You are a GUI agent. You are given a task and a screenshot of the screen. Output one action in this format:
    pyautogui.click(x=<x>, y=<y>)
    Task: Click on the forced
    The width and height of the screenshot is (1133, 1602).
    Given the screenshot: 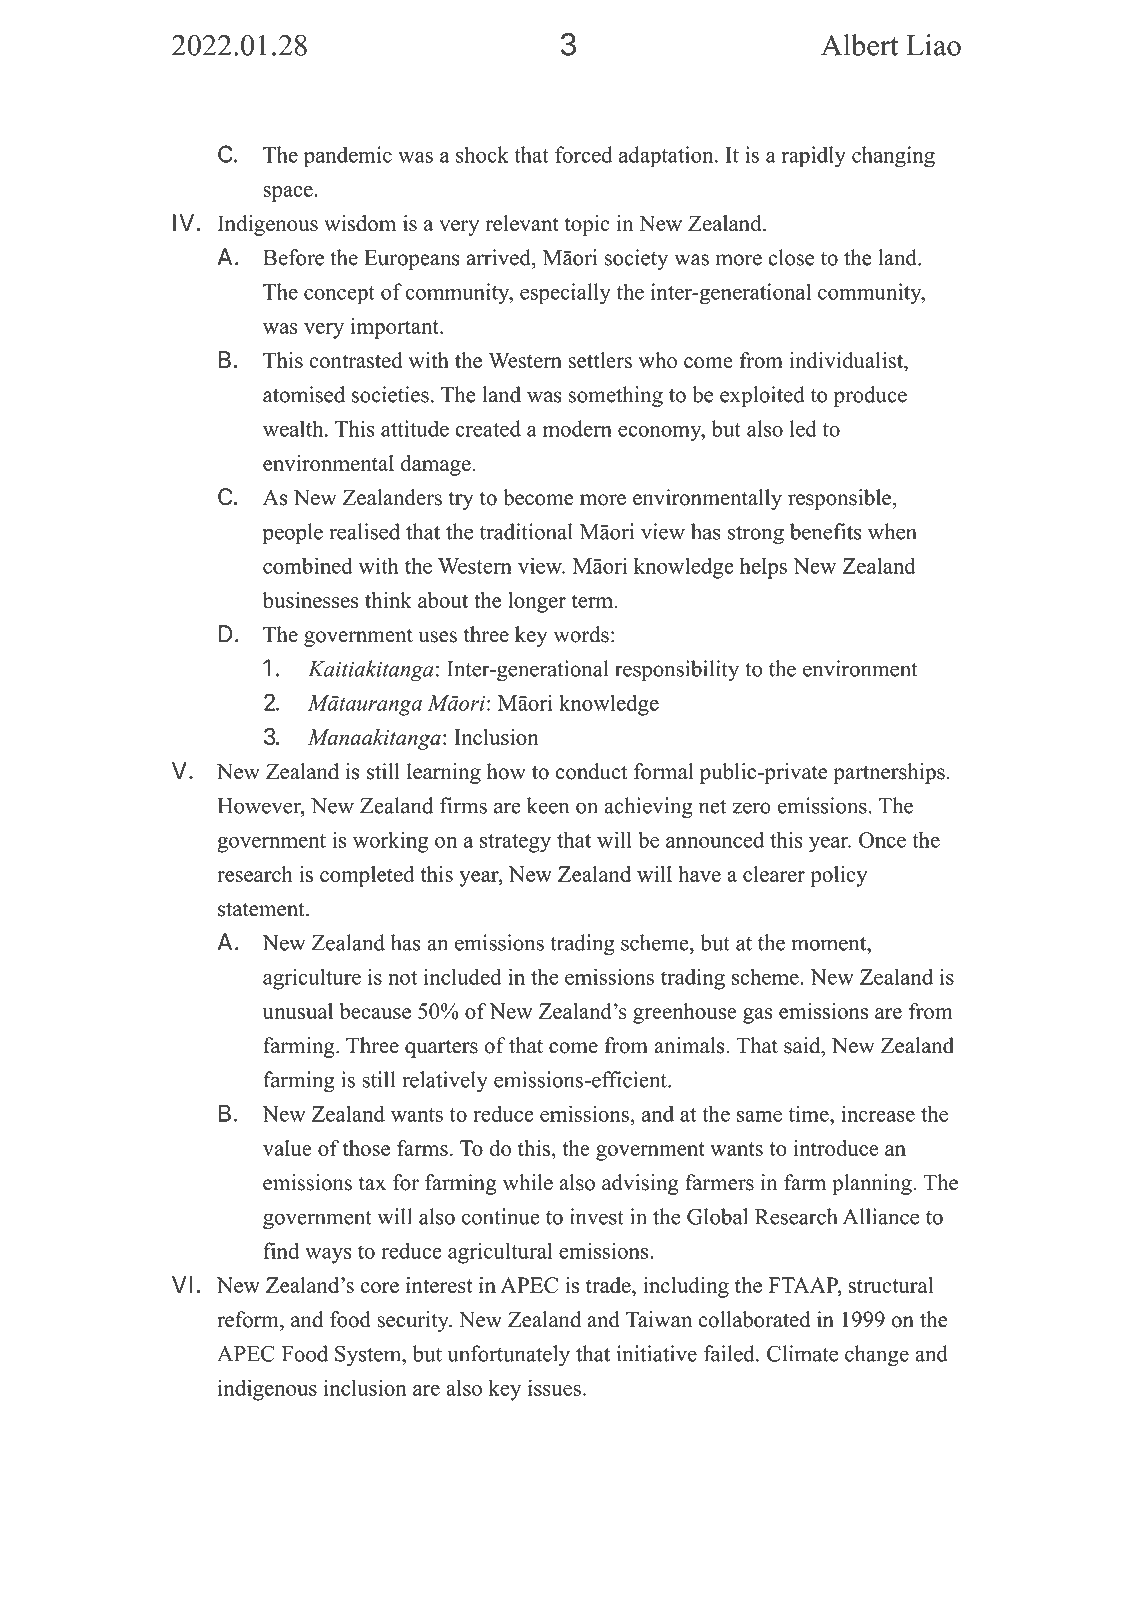 What is the action you would take?
    pyautogui.click(x=584, y=154)
